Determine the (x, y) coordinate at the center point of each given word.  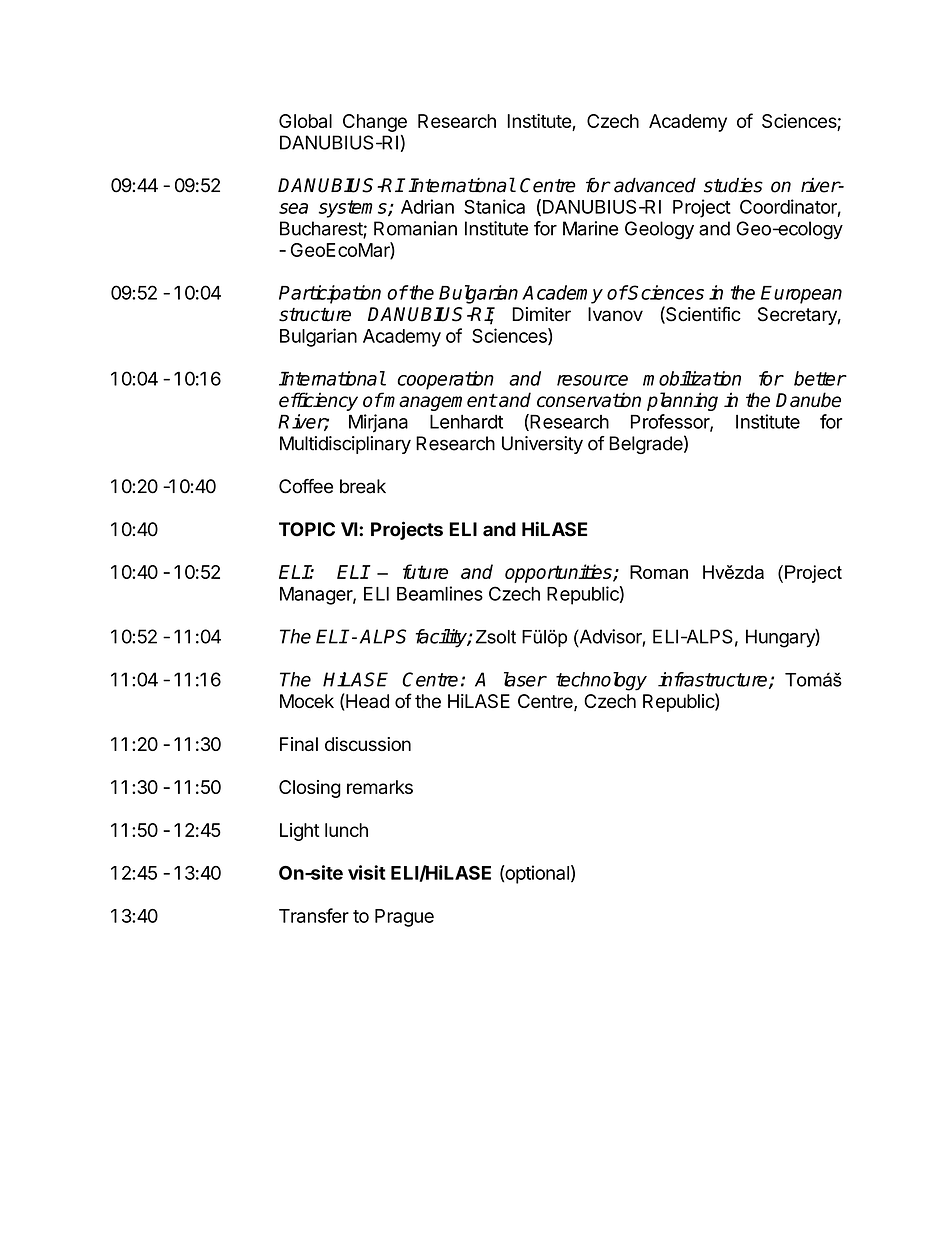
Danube (808, 400)
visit (367, 872)
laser (525, 679)
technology (601, 681)
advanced (655, 185)
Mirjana (378, 423)
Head (366, 700)
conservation (589, 400)
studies (733, 185)
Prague (404, 918)
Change (375, 123)
